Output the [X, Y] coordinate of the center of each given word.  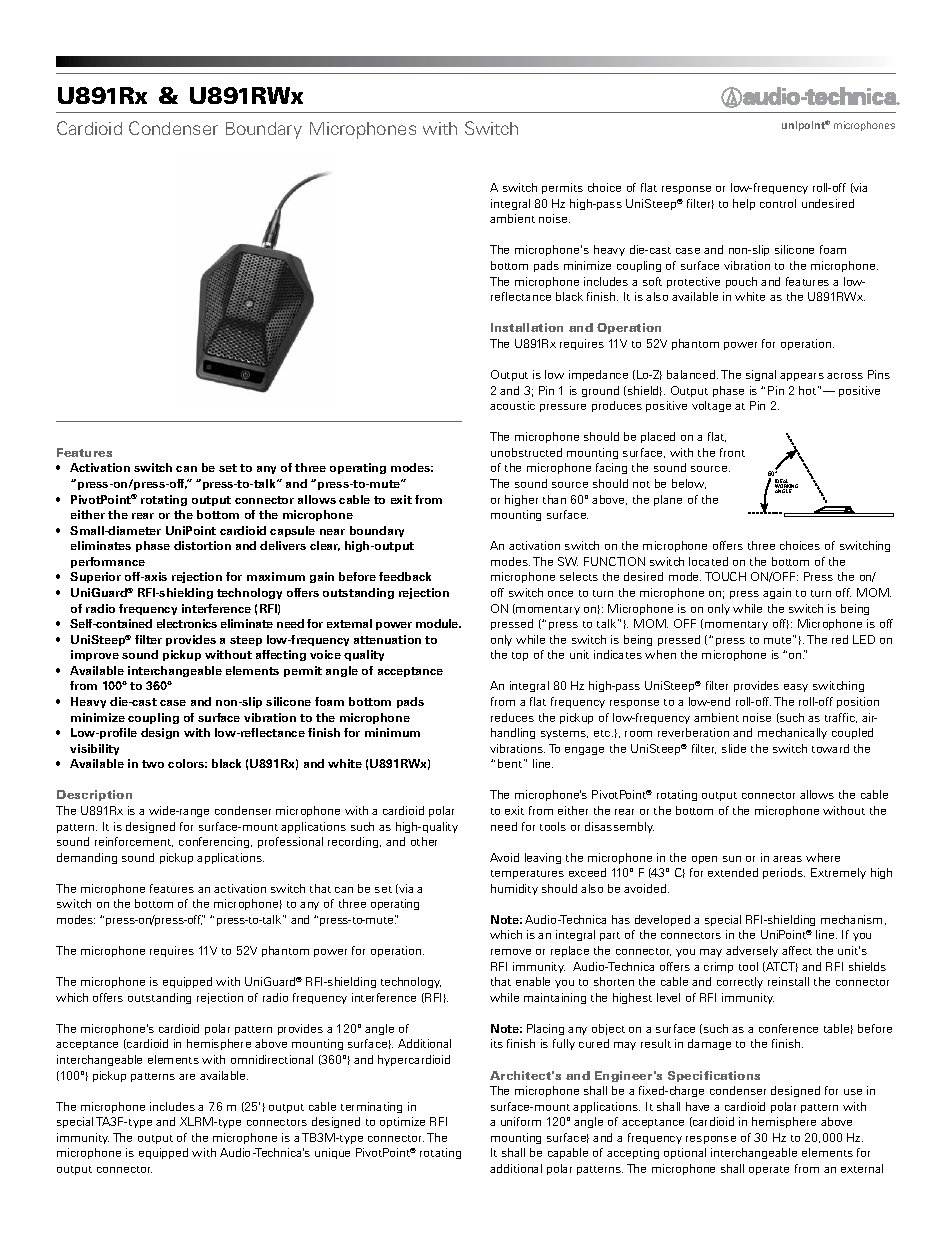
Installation [527, 327]
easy [796, 688]
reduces [512, 717]
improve [95, 655]
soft [652, 281]
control [778, 203]
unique [332, 1153]
